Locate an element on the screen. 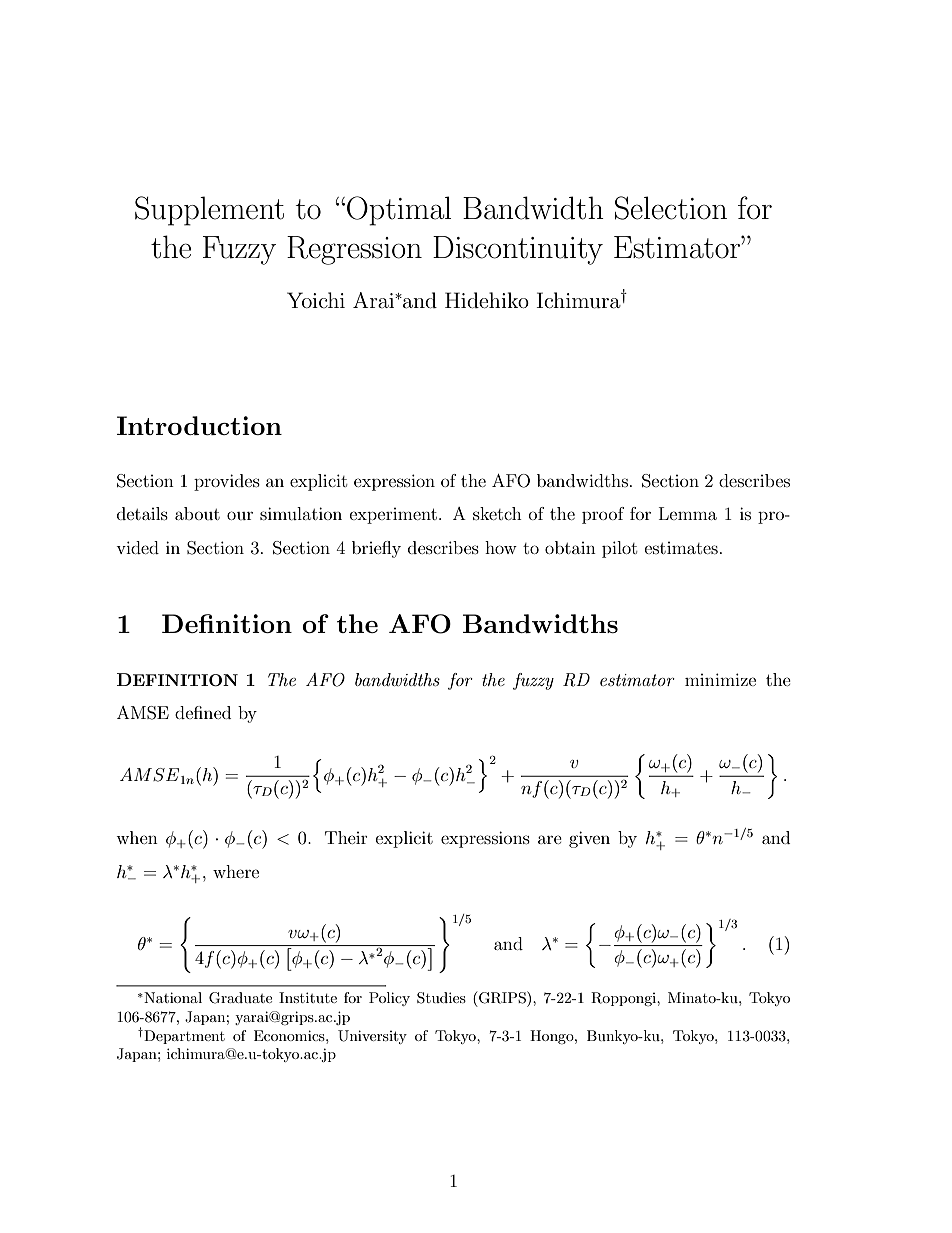 The height and width of the screenshot is (1233, 952). given is located at coordinates (589, 839).
